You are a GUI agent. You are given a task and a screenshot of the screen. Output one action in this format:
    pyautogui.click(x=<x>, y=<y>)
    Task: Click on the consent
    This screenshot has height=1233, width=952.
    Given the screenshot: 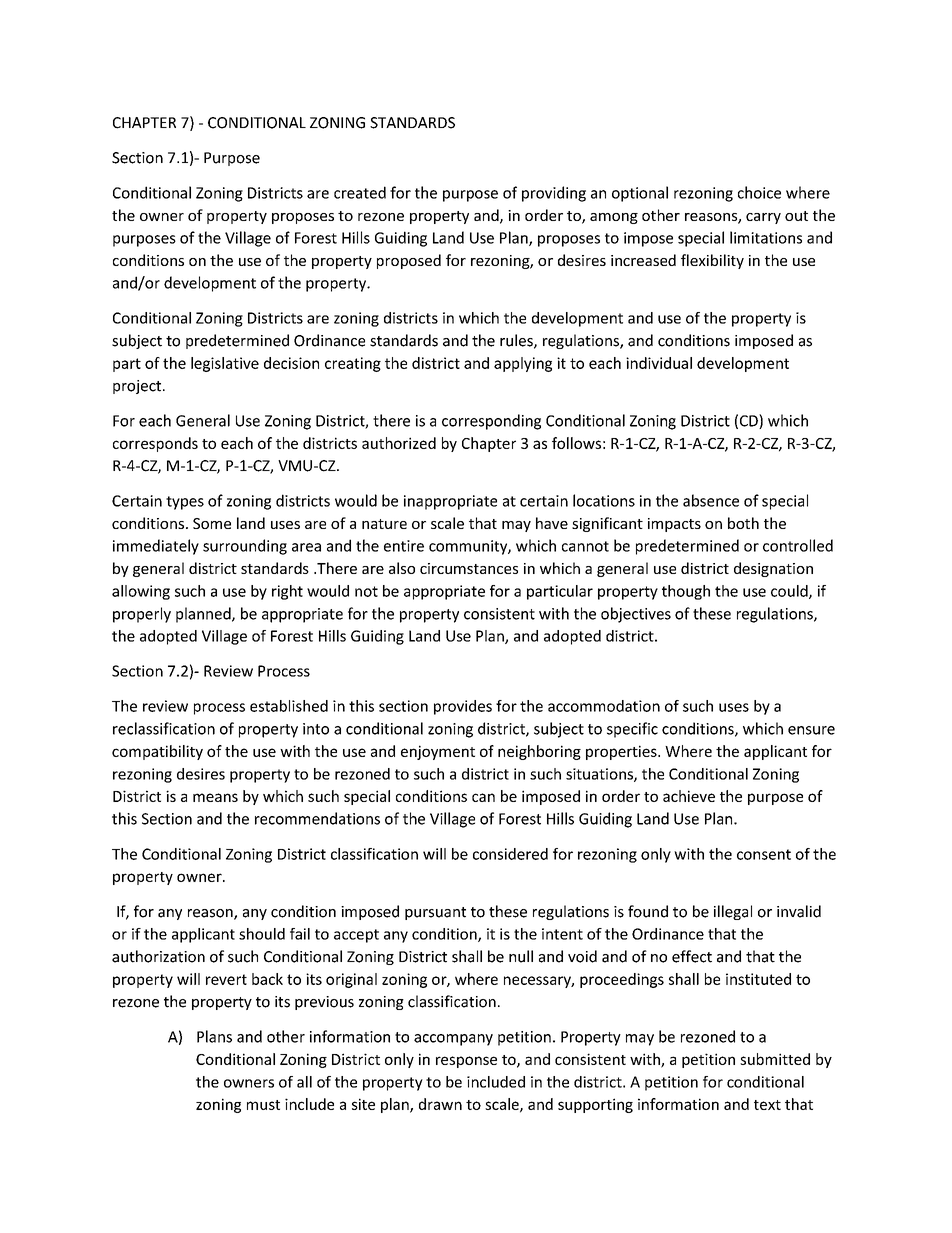 What is the action you would take?
    pyautogui.click(x=764, y=854)
